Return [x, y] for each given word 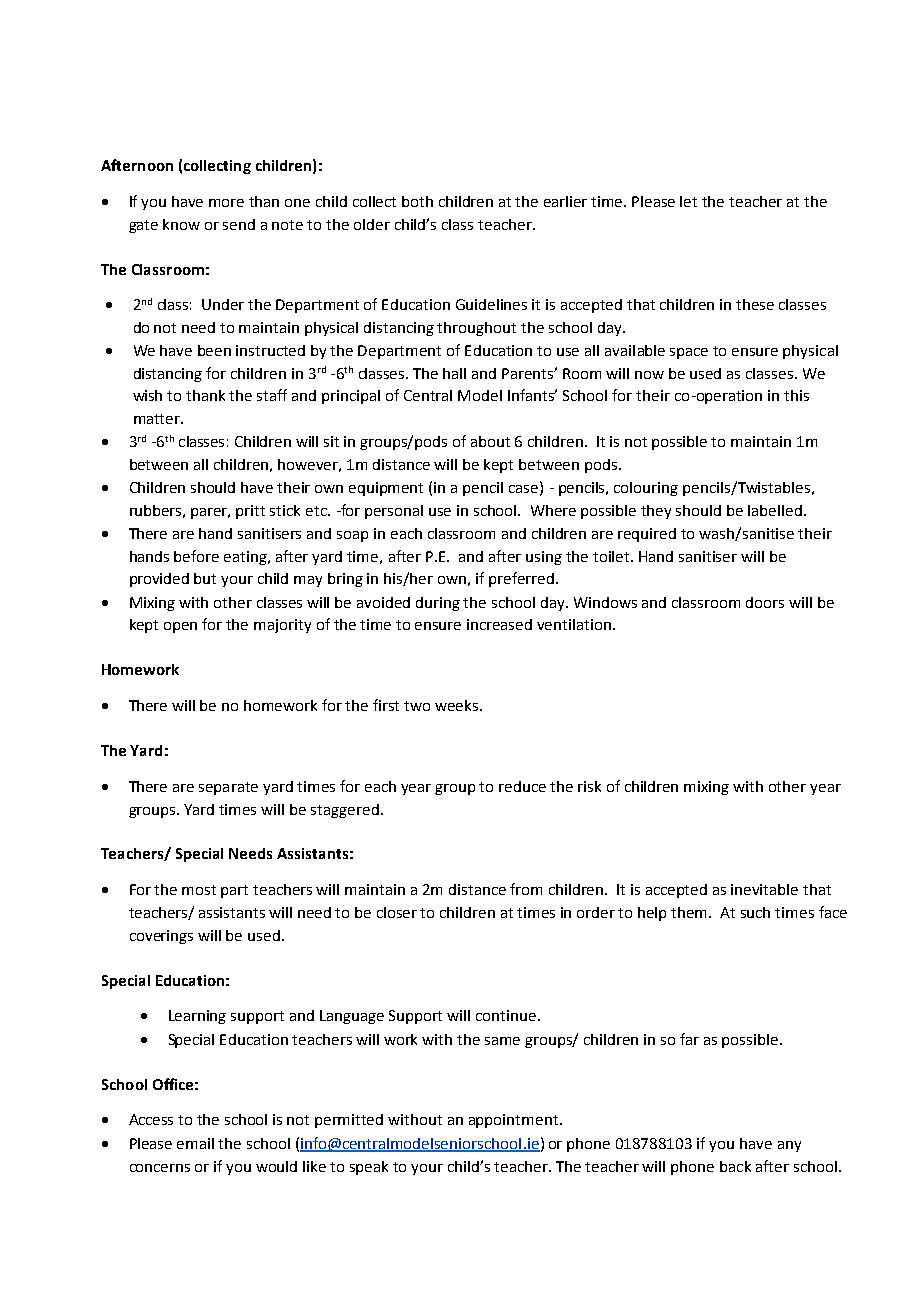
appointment [515, 1121]
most [199, 890]
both [417, 201]
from [526, 889]
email [195, 1143]
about [490, 441]
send [239, 224]
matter [158, 419]
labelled [775, 510]
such [755, 912]
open [180, 627]
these [755, 304]
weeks [458, 705]
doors [765, 602]
